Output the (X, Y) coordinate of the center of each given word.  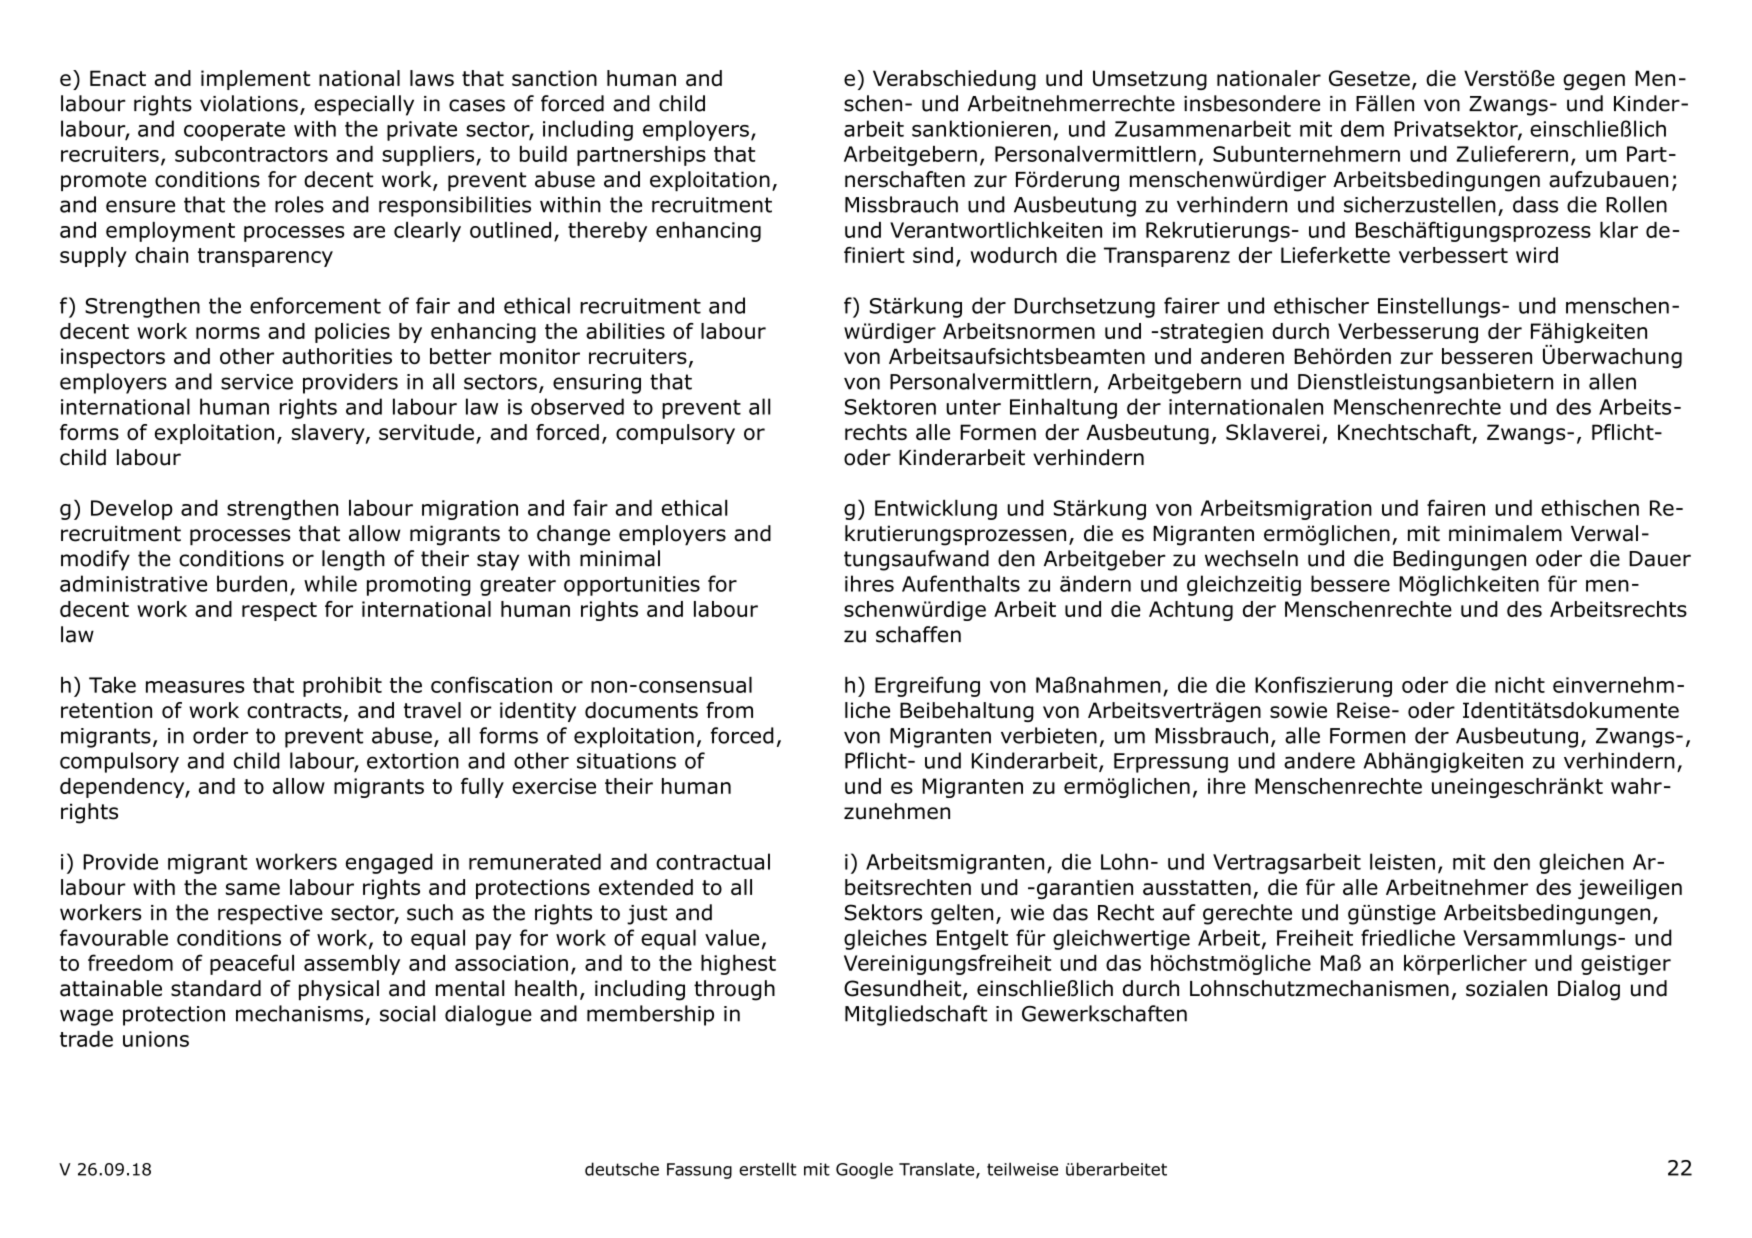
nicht (1520, 685)
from (729, 710)
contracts (294, 710)
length (353, 560)
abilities (625, 331)
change (573, 535)
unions (156, 1039)
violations (249, 103)
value (732, 937)
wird (1537, 255)
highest (738, 965)
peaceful (252, 964)
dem (1362, 128)
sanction (554, 78)
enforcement (315, 305)
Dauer (1660, 559)
